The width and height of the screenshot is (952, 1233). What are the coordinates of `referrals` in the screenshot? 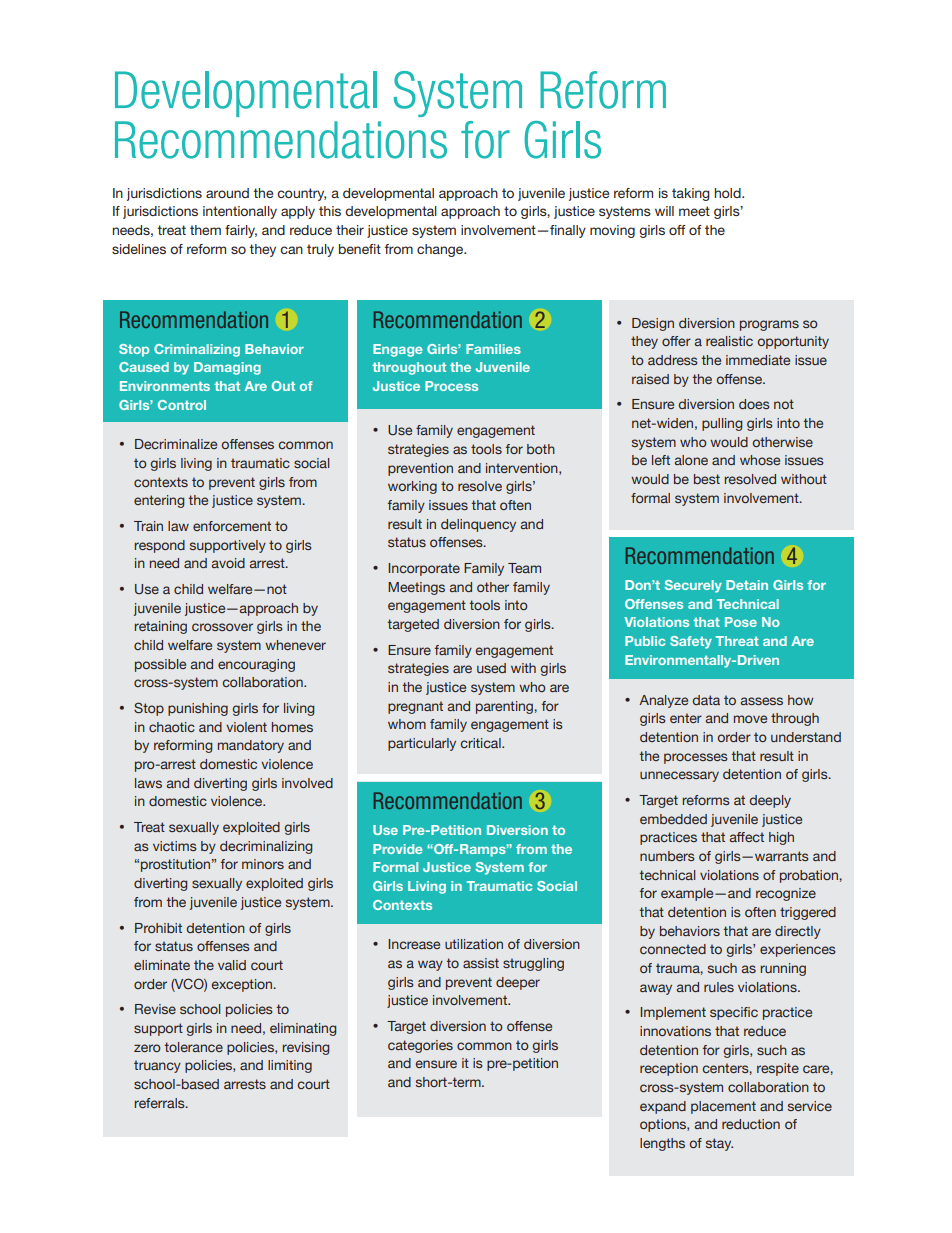 It's located at (161, 1103).
